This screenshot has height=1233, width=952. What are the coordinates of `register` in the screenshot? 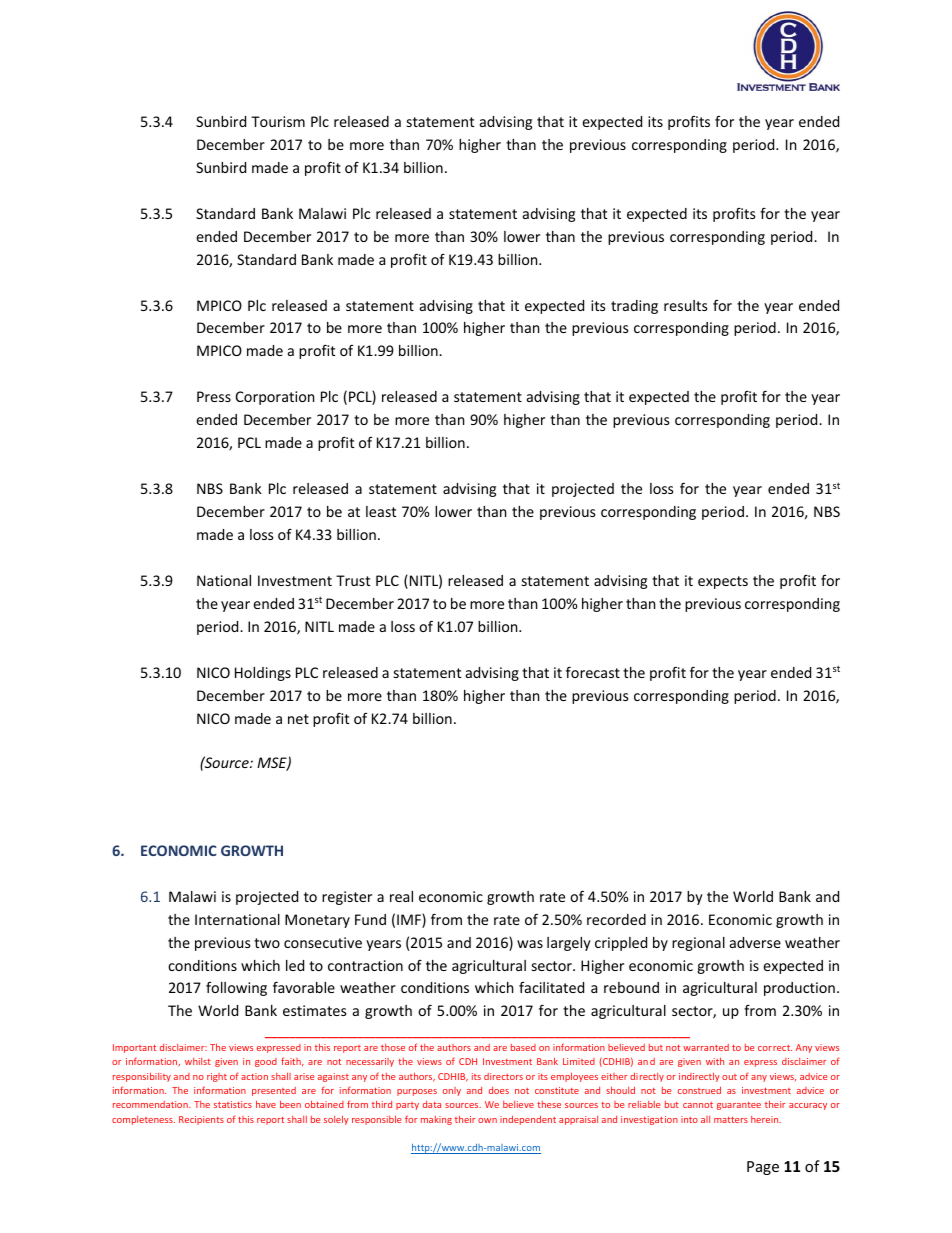 It's located at (347, 898).
